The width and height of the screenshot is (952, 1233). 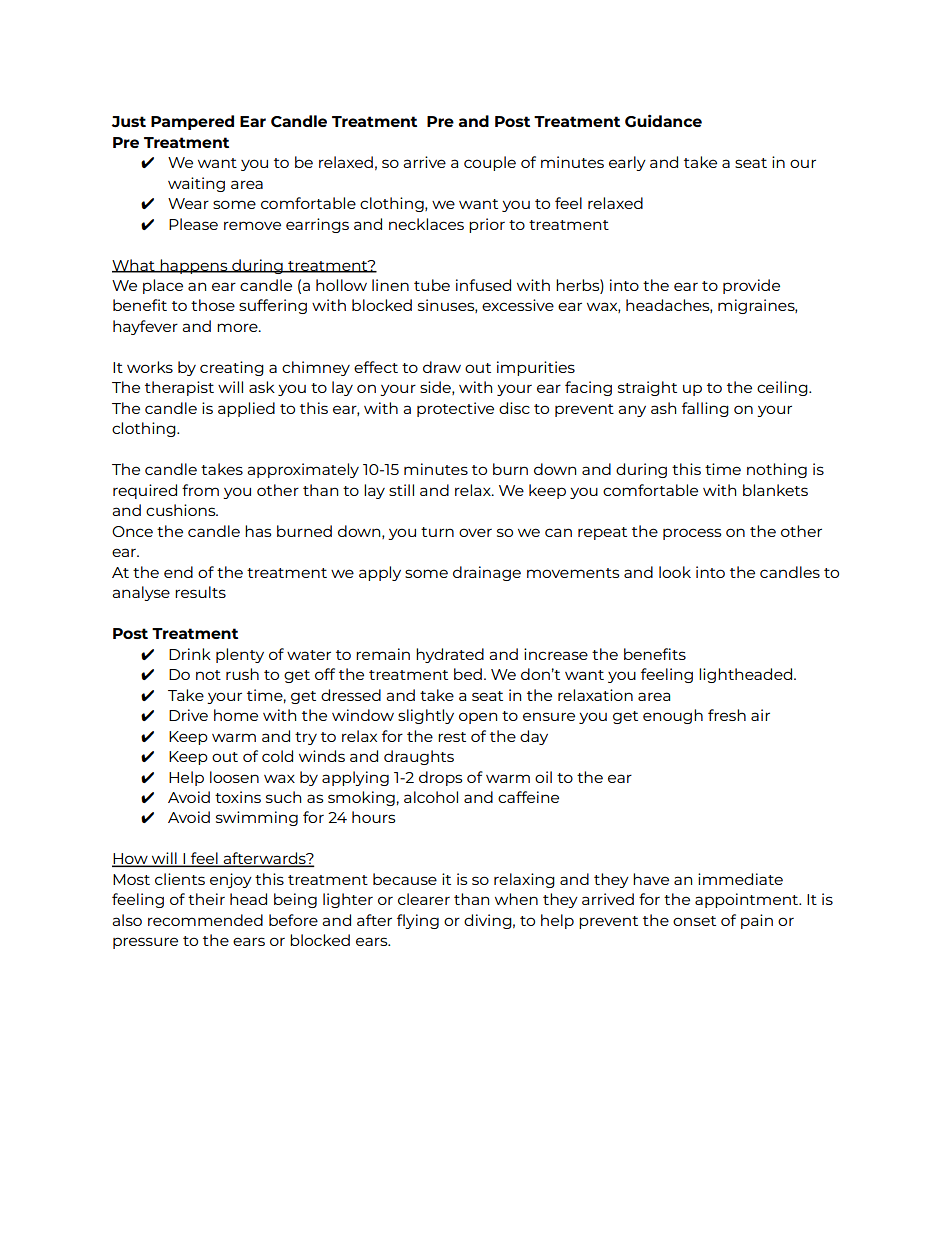 I want to click on protective, so click(x=455, y=409).
